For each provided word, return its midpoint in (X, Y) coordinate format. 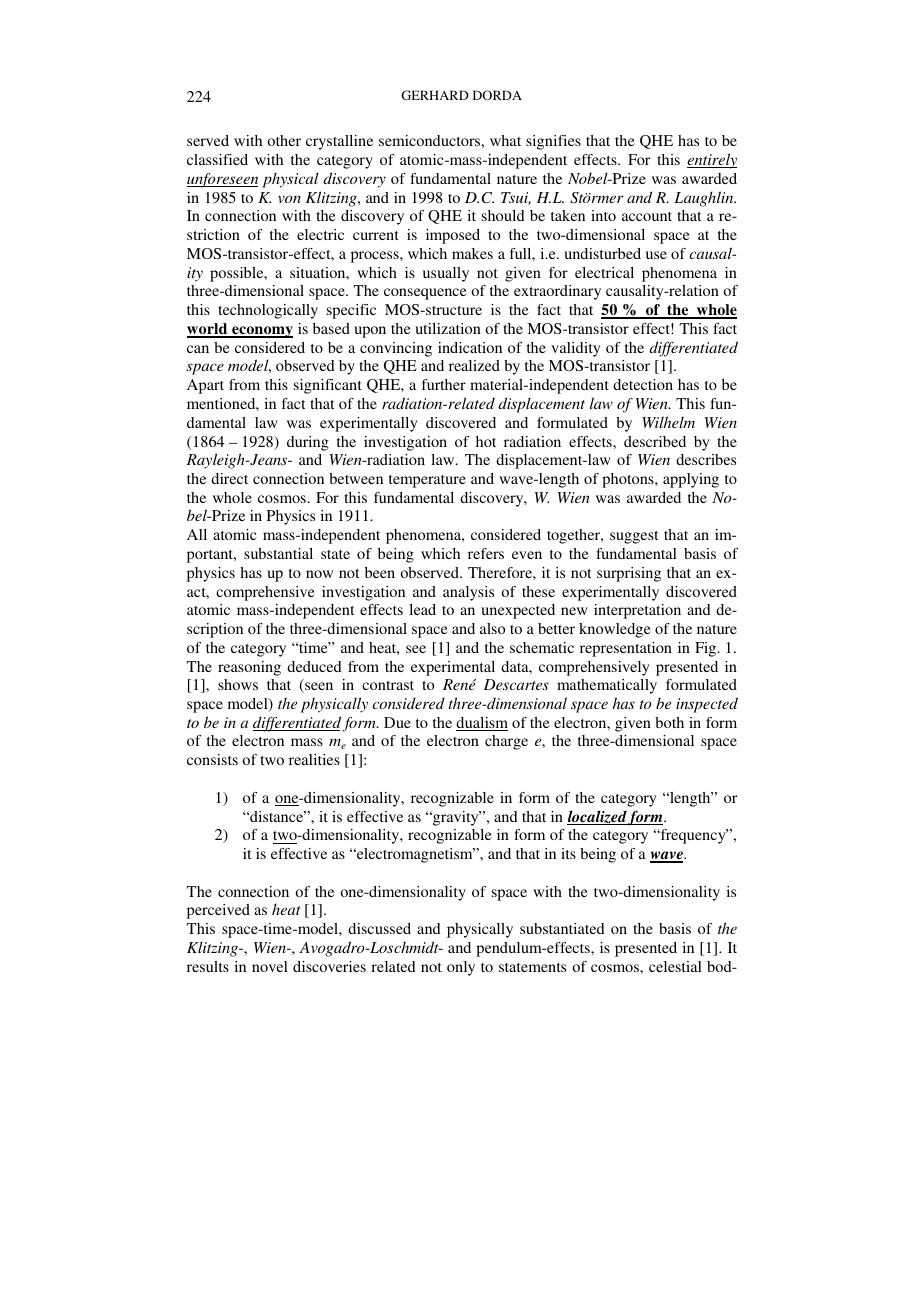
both (669, 722)
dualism (482, 724)
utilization (448, 328)
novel (270, 966)
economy (261, 332)
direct (229, 478)
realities (314, 759)
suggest (634, 537)
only (461, 968)
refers (486, 553)
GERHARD (435, 95)
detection (643, 384)
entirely (712, 161)
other (284, 140)
